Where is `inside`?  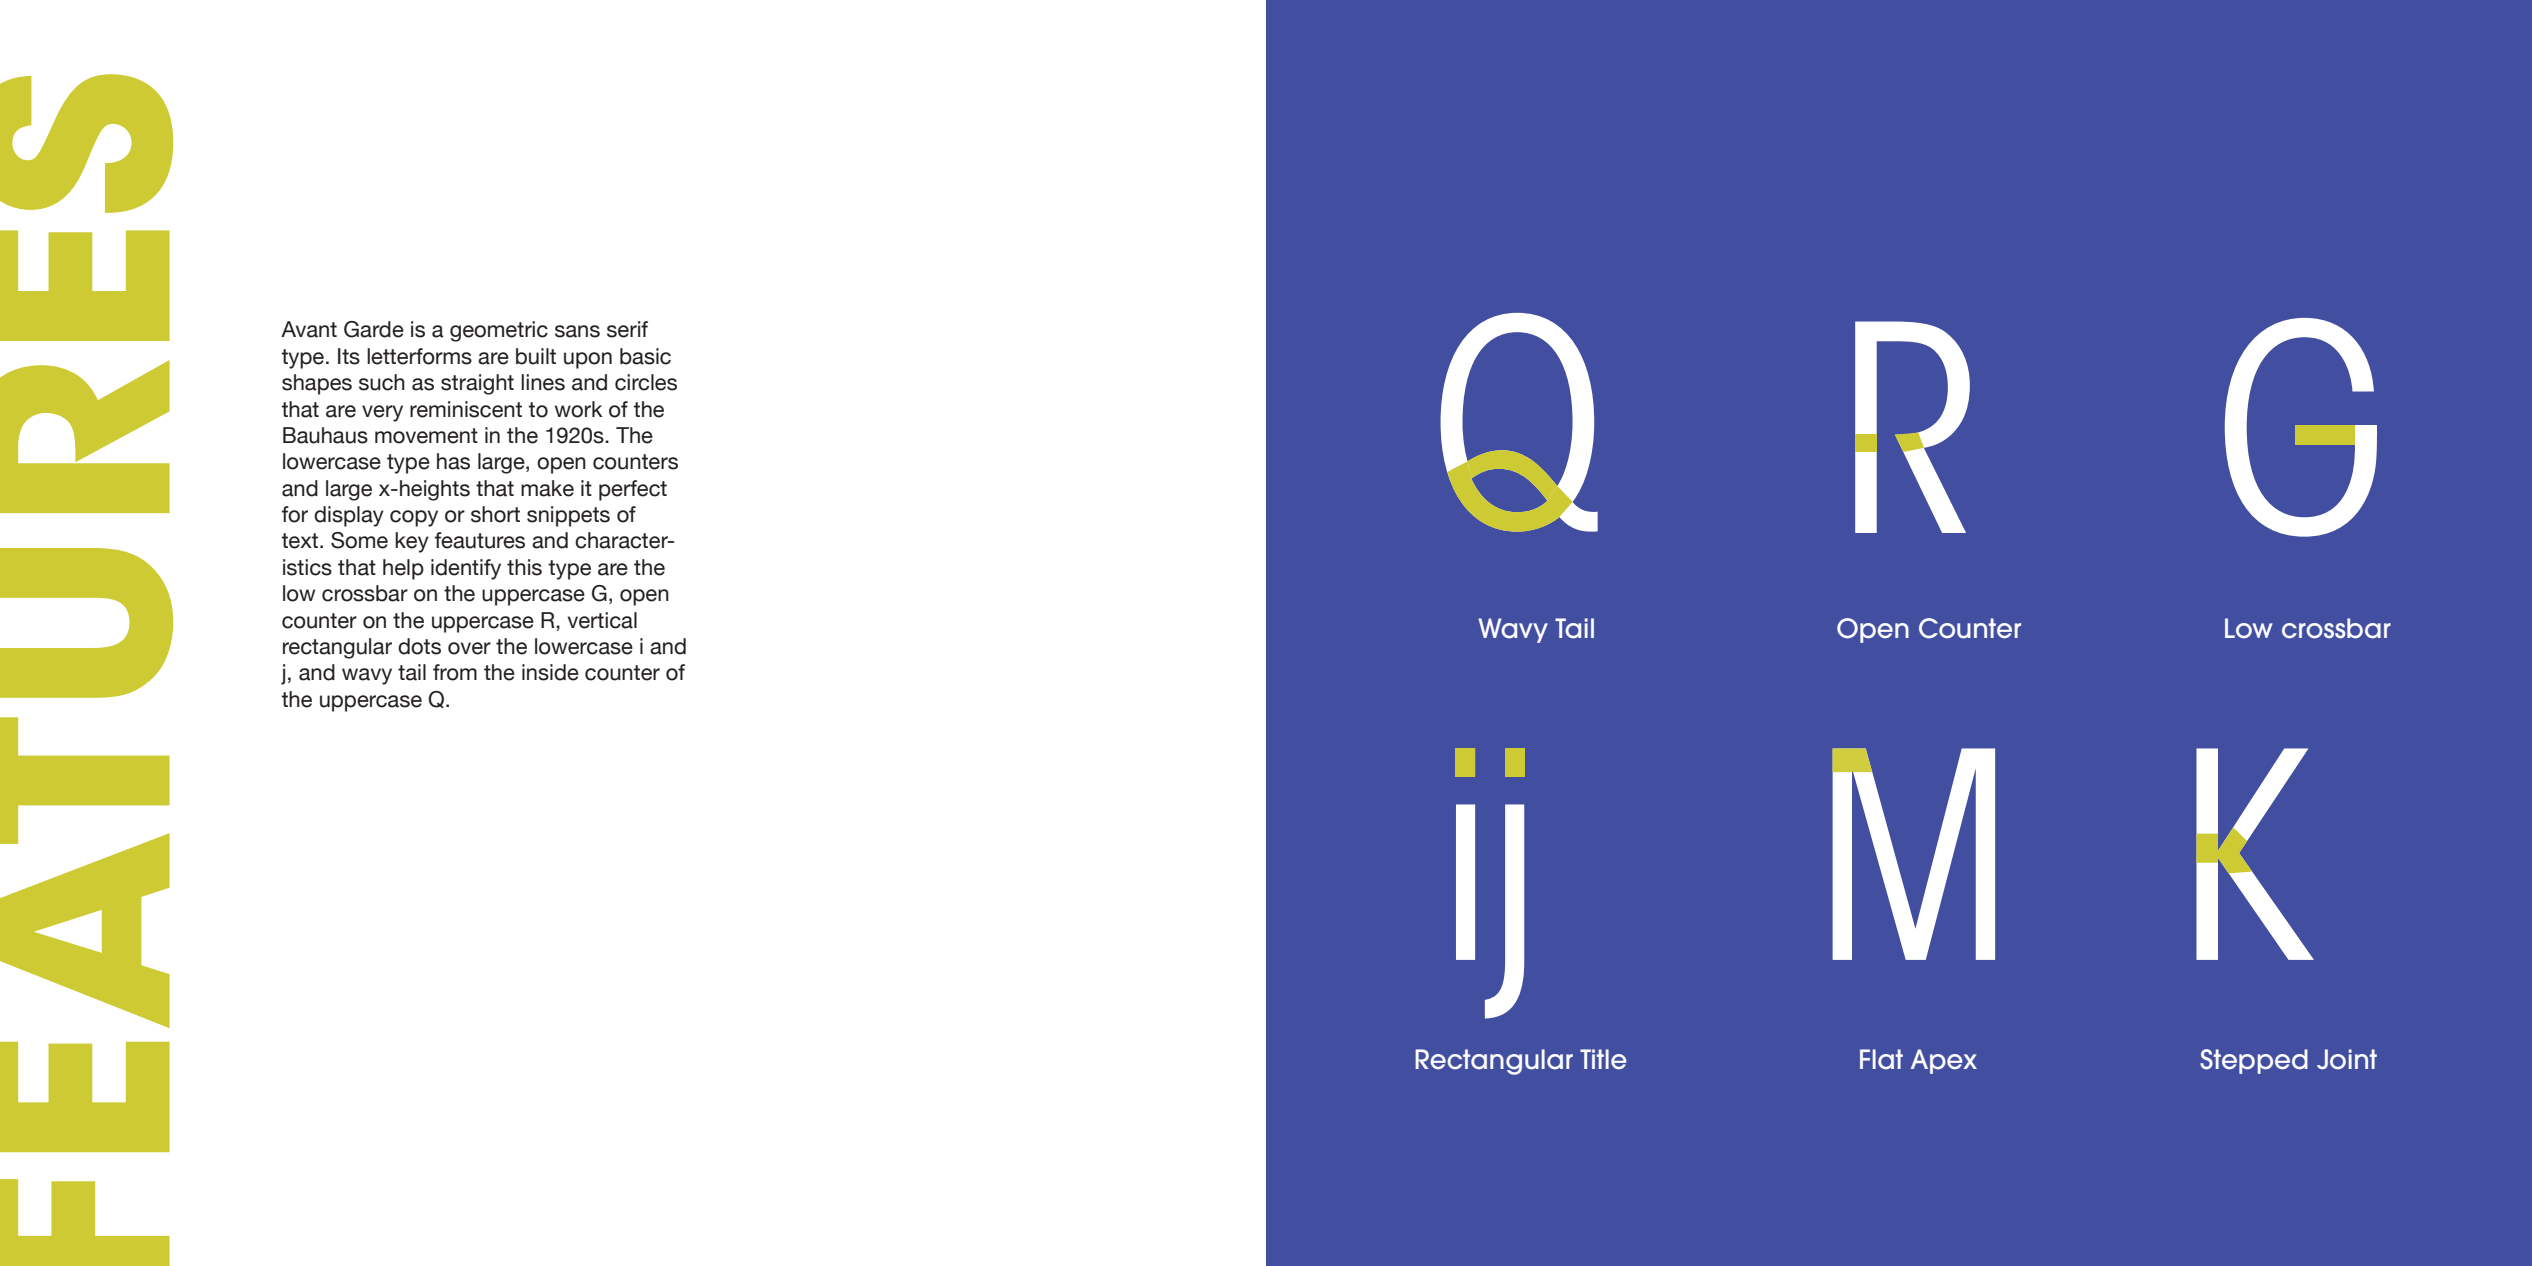
inside is located at coordinates (550, 672).
